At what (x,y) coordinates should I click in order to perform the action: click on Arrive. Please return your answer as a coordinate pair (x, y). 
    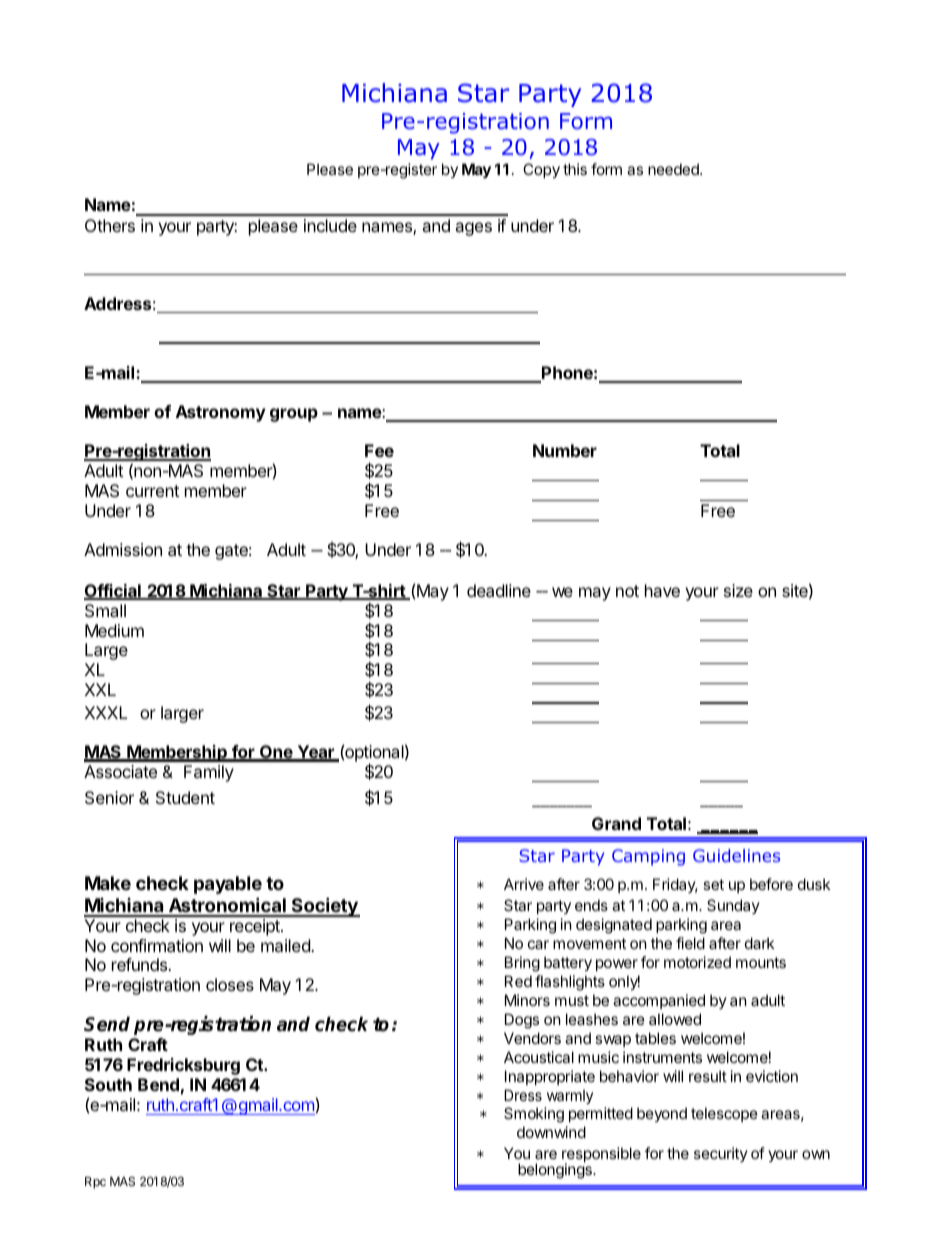
    Looking at the image, I should click on (524, 884).
